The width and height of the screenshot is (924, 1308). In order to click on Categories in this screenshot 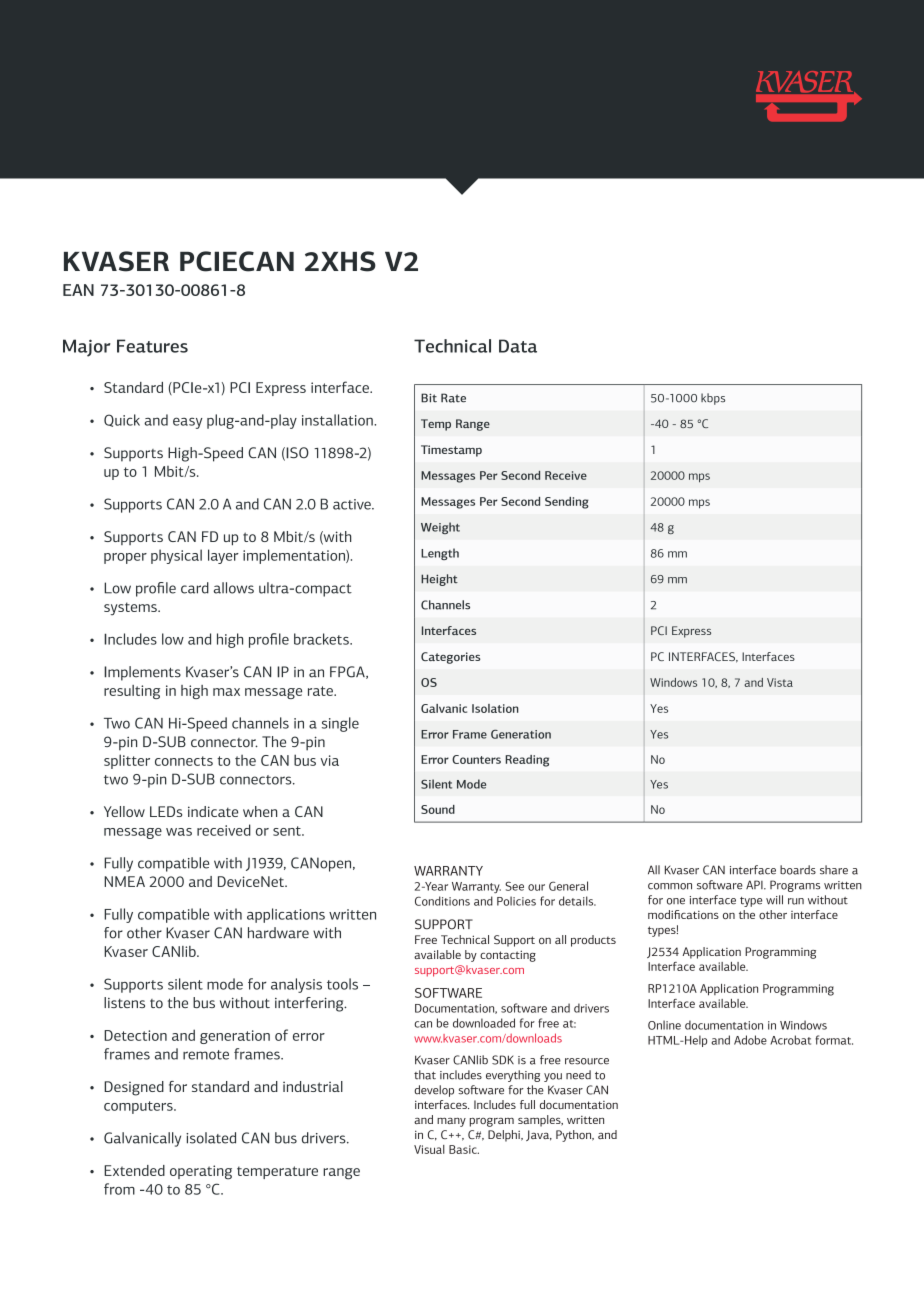, I will do `click(450, 658)`.
